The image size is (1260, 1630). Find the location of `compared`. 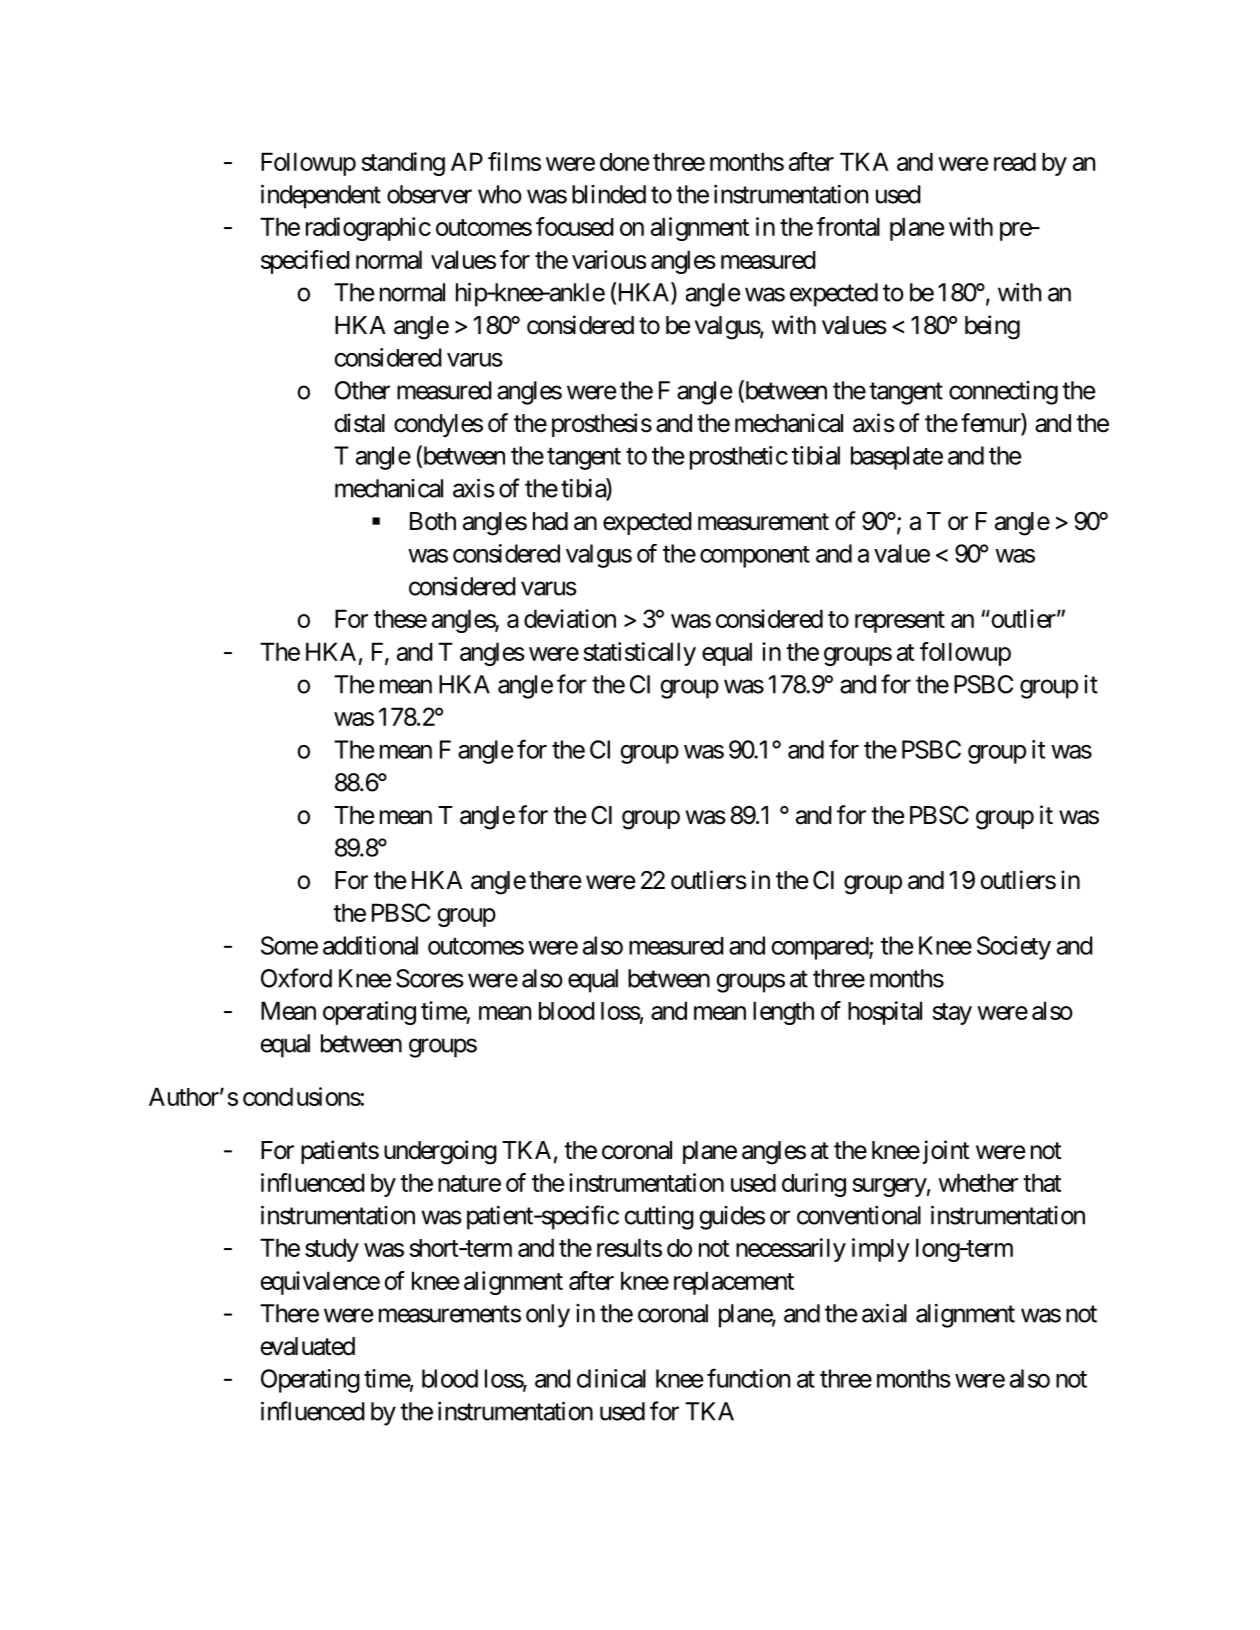

compared is located at coordinates (820, 948).
